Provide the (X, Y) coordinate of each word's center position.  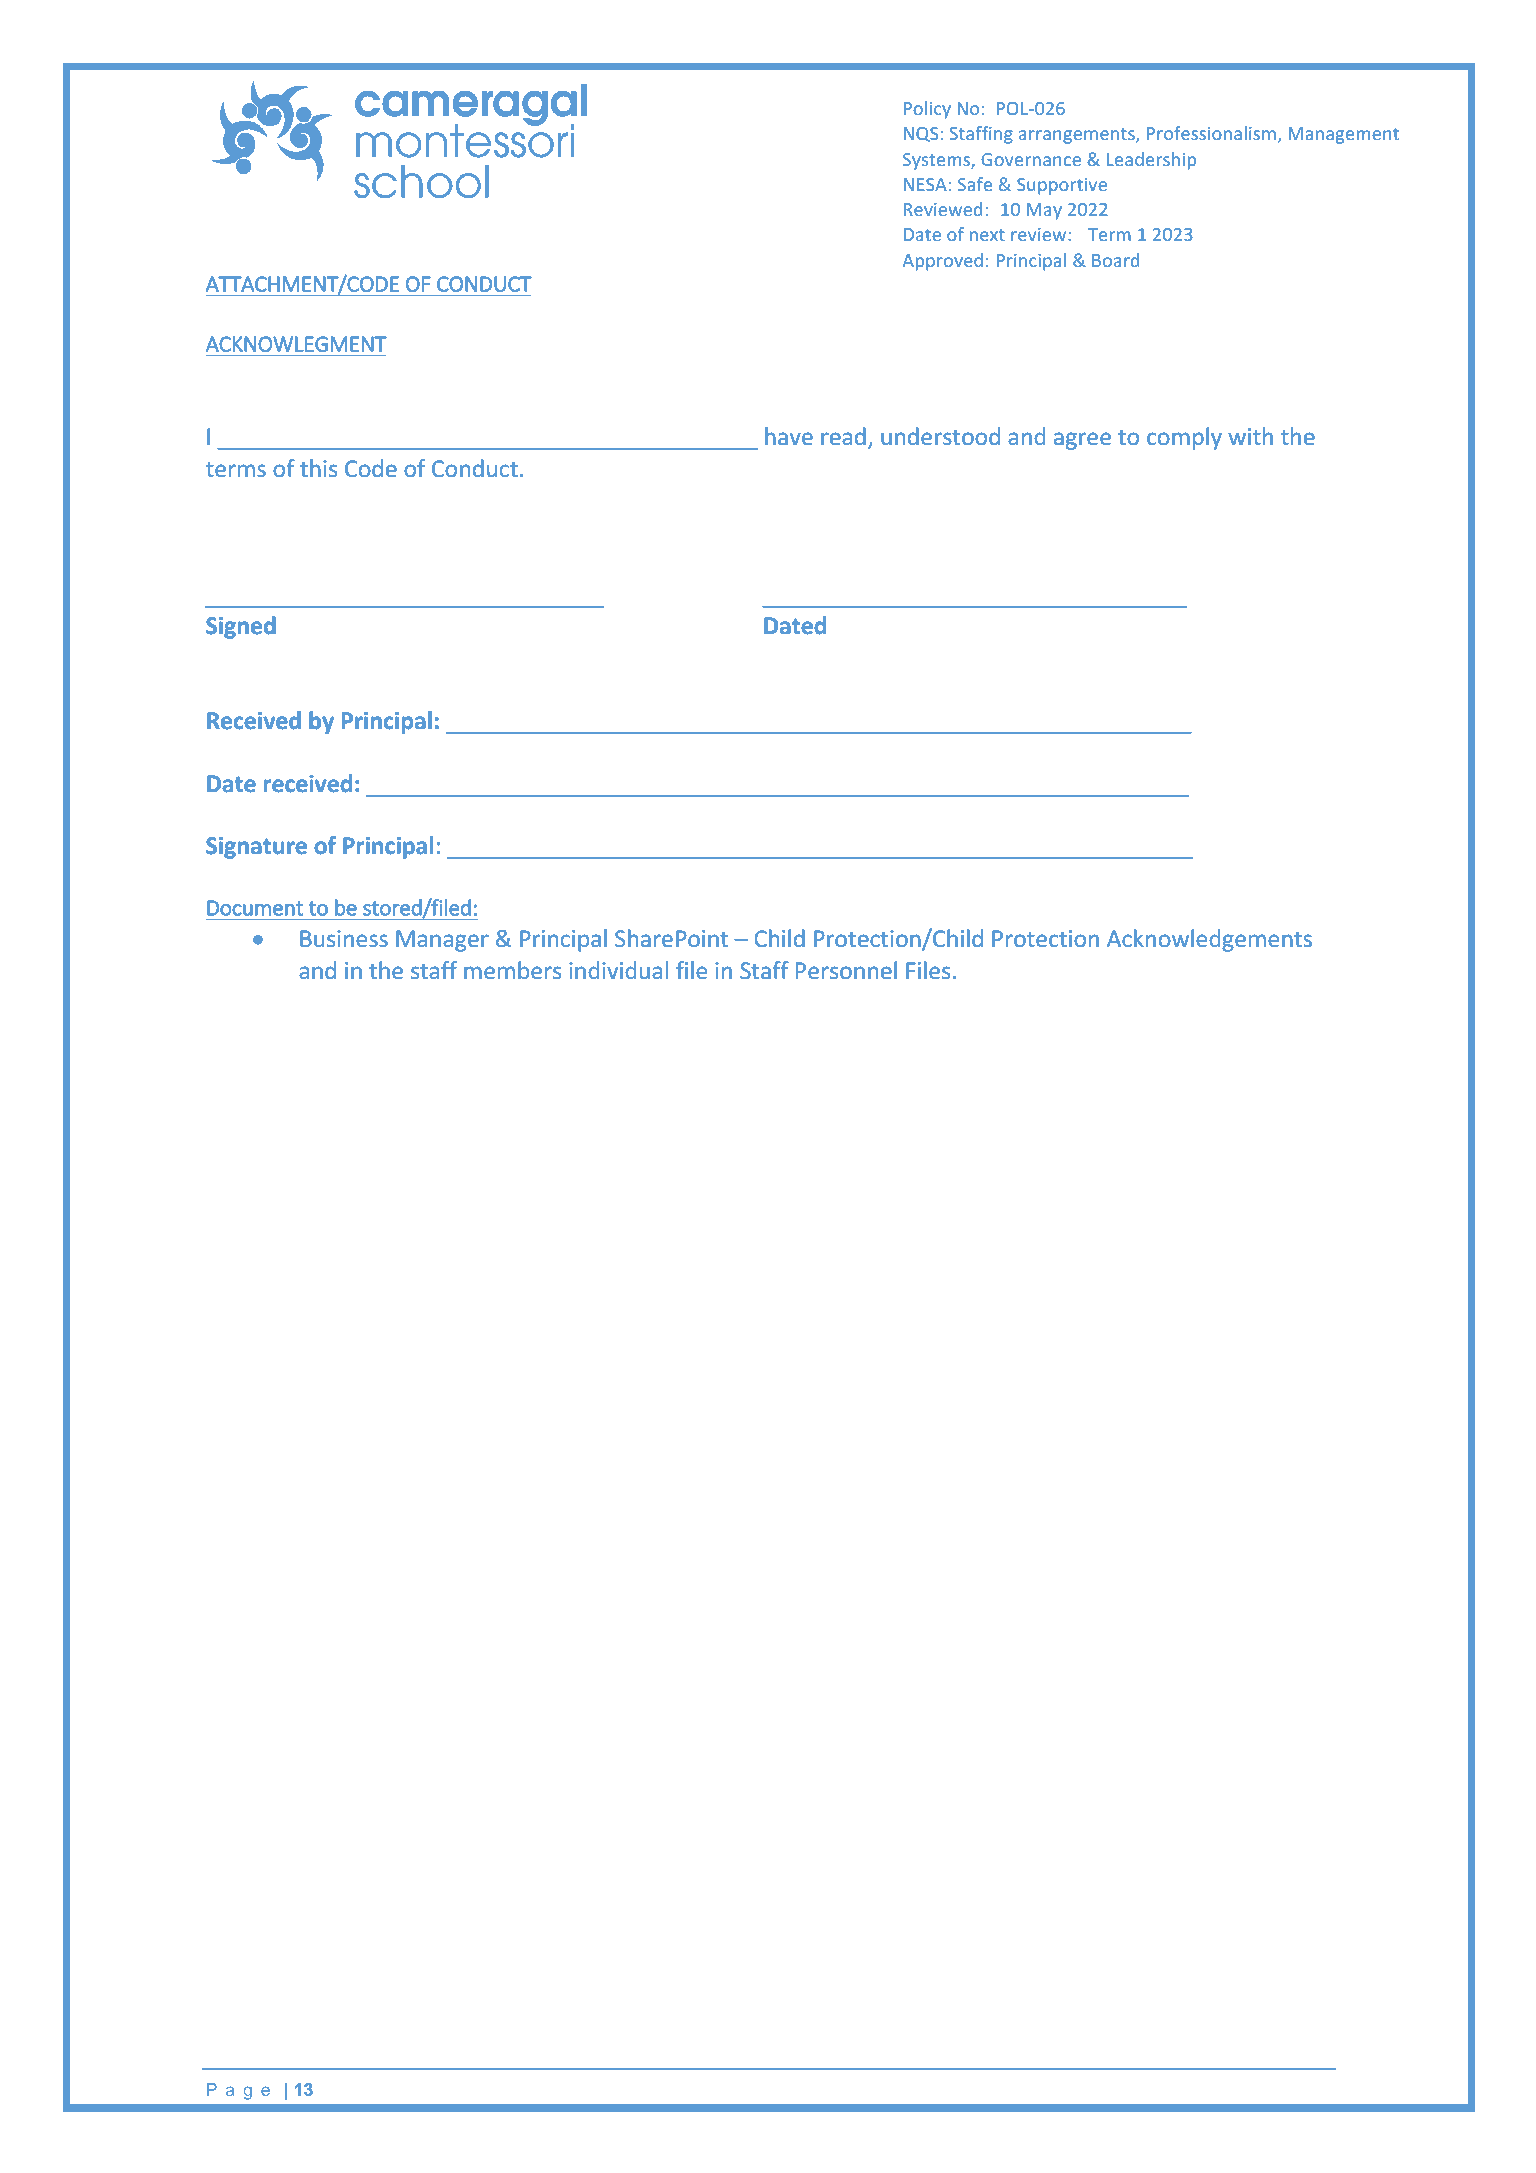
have (789, 436)
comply (1184, 438)
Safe (975, 184)
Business (344, 939)
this (318, 468)
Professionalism (1211, 133)
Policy (927, 110)
